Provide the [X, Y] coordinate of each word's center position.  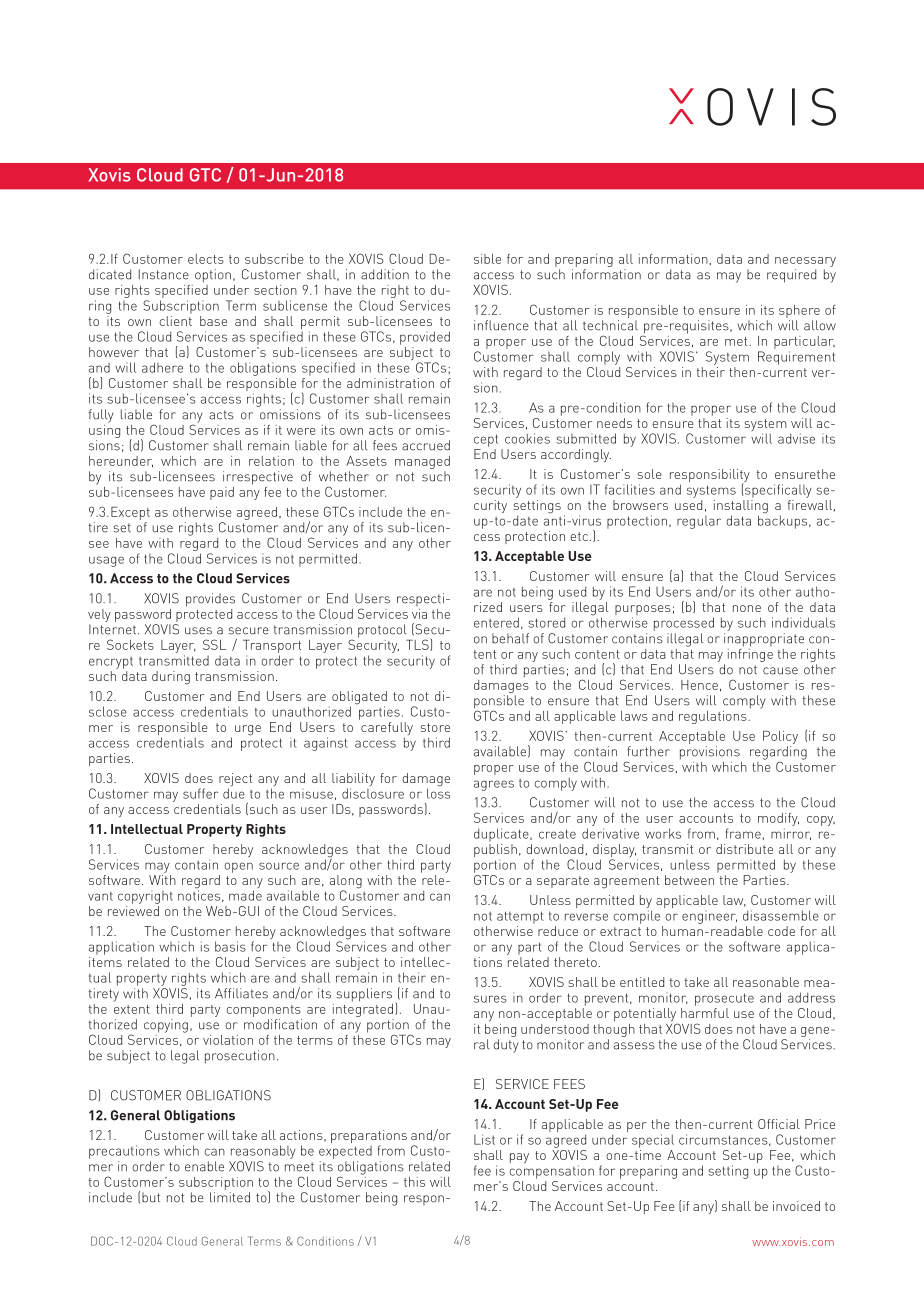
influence [501, 325]
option [213, 276]
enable [204, 1166]
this [414, 1182]
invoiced [796, 1206]
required [791, 276]
